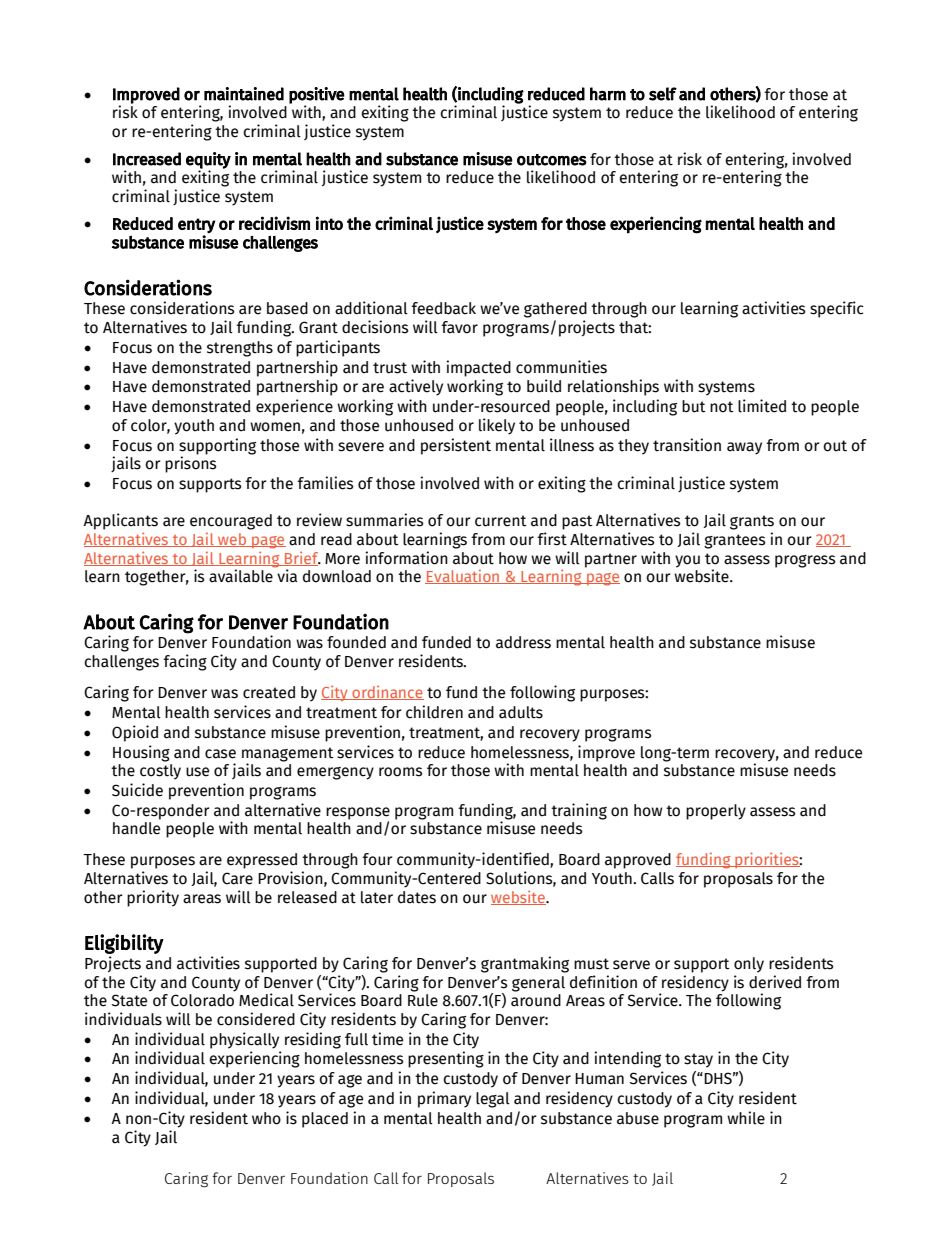  Describe the element at coordinates (266, 1118) in the image. I see `who` at that location.
